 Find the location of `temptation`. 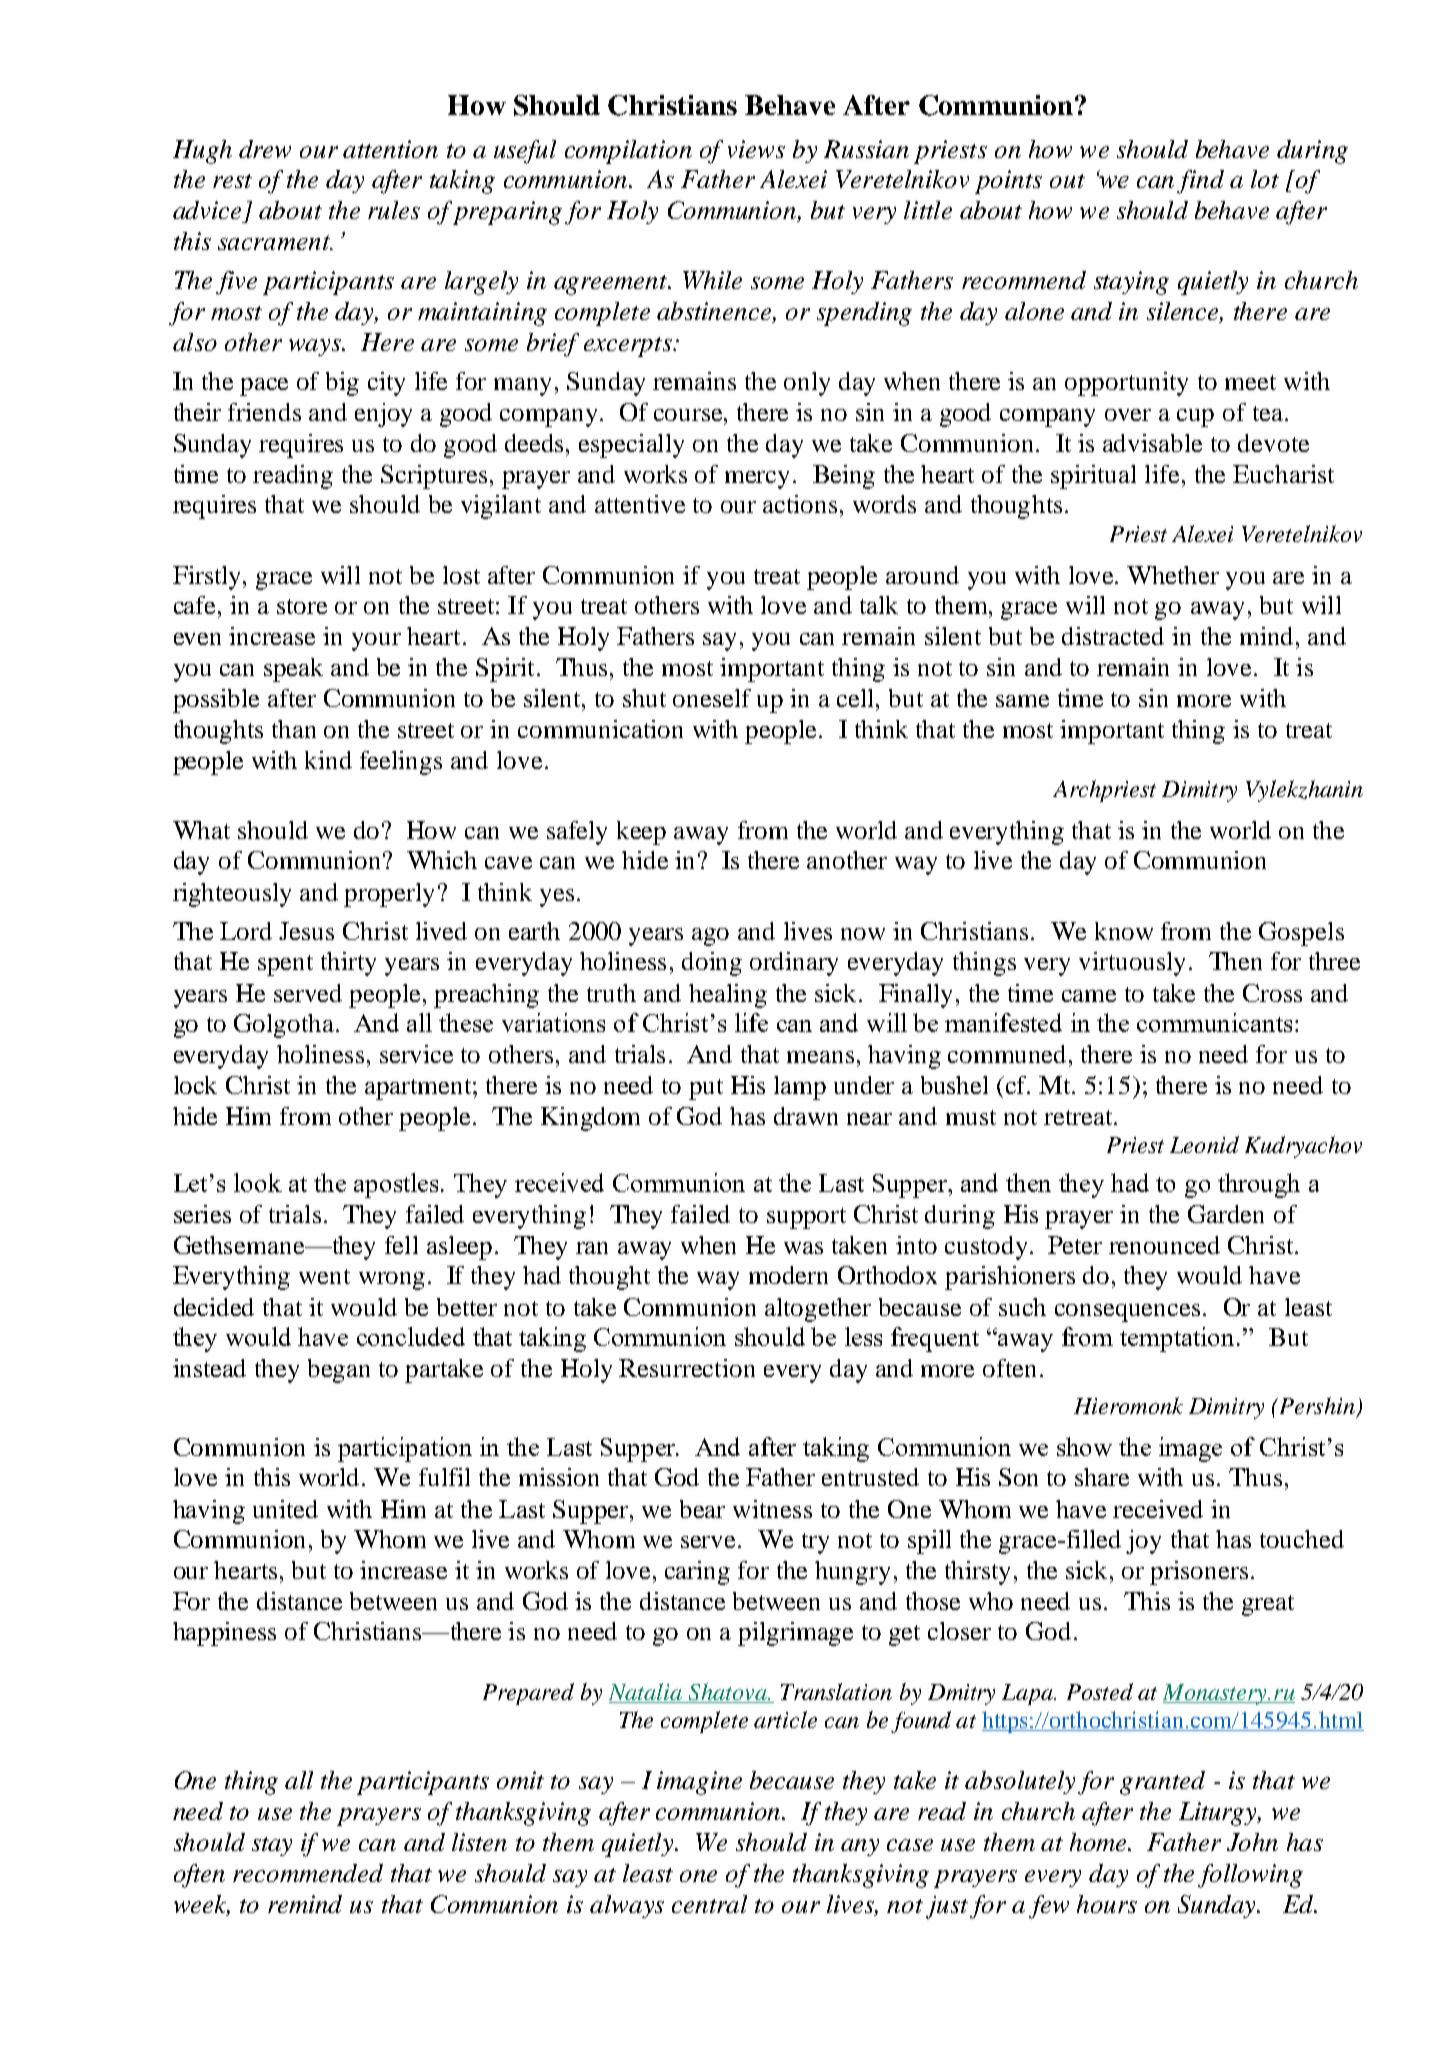

temptation is located at coordinates (1179, 1339).
